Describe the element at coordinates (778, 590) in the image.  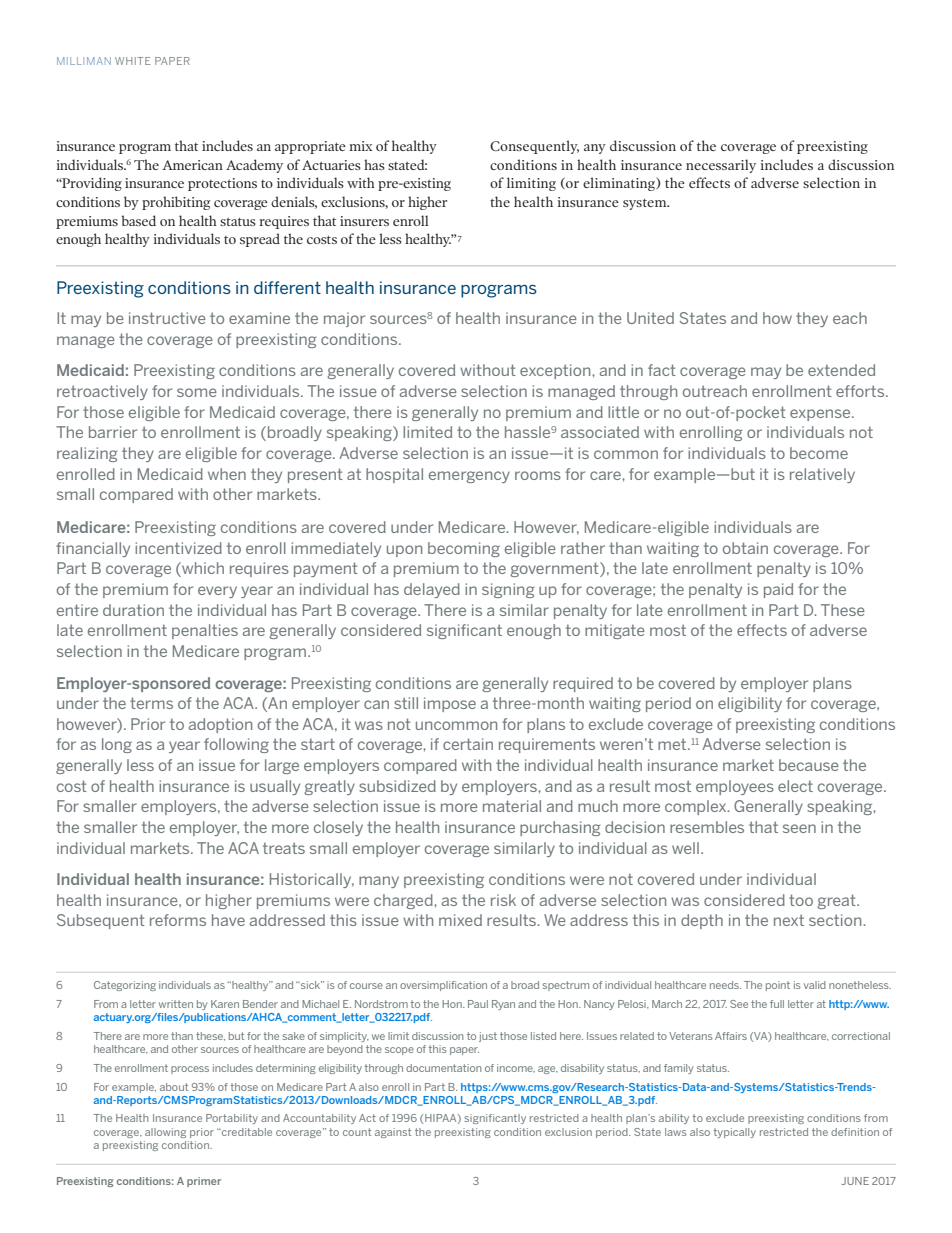
I see `paid` at that location.
